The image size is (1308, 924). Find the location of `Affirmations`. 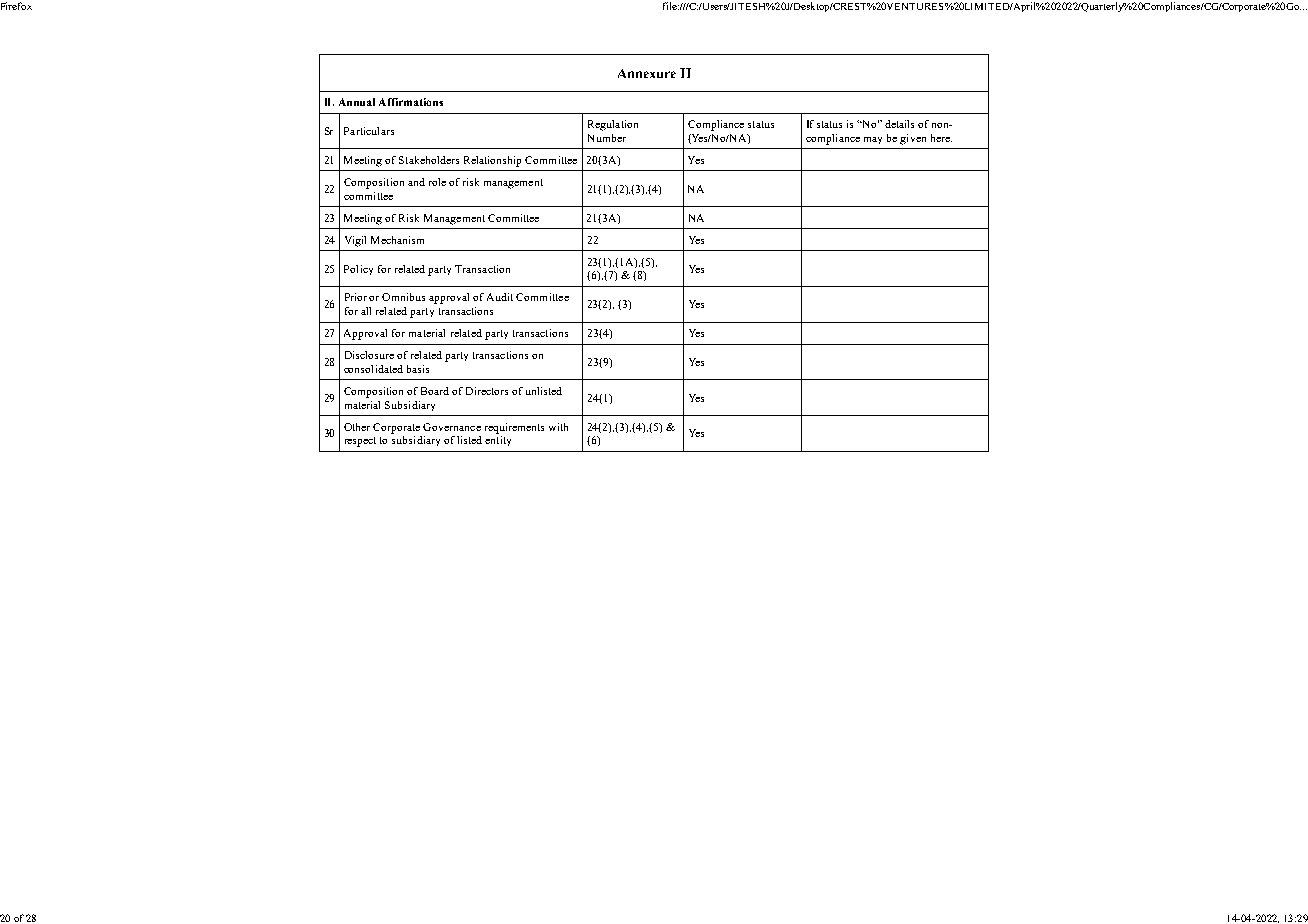

Affirmations is located at coordinates (411, 102).
